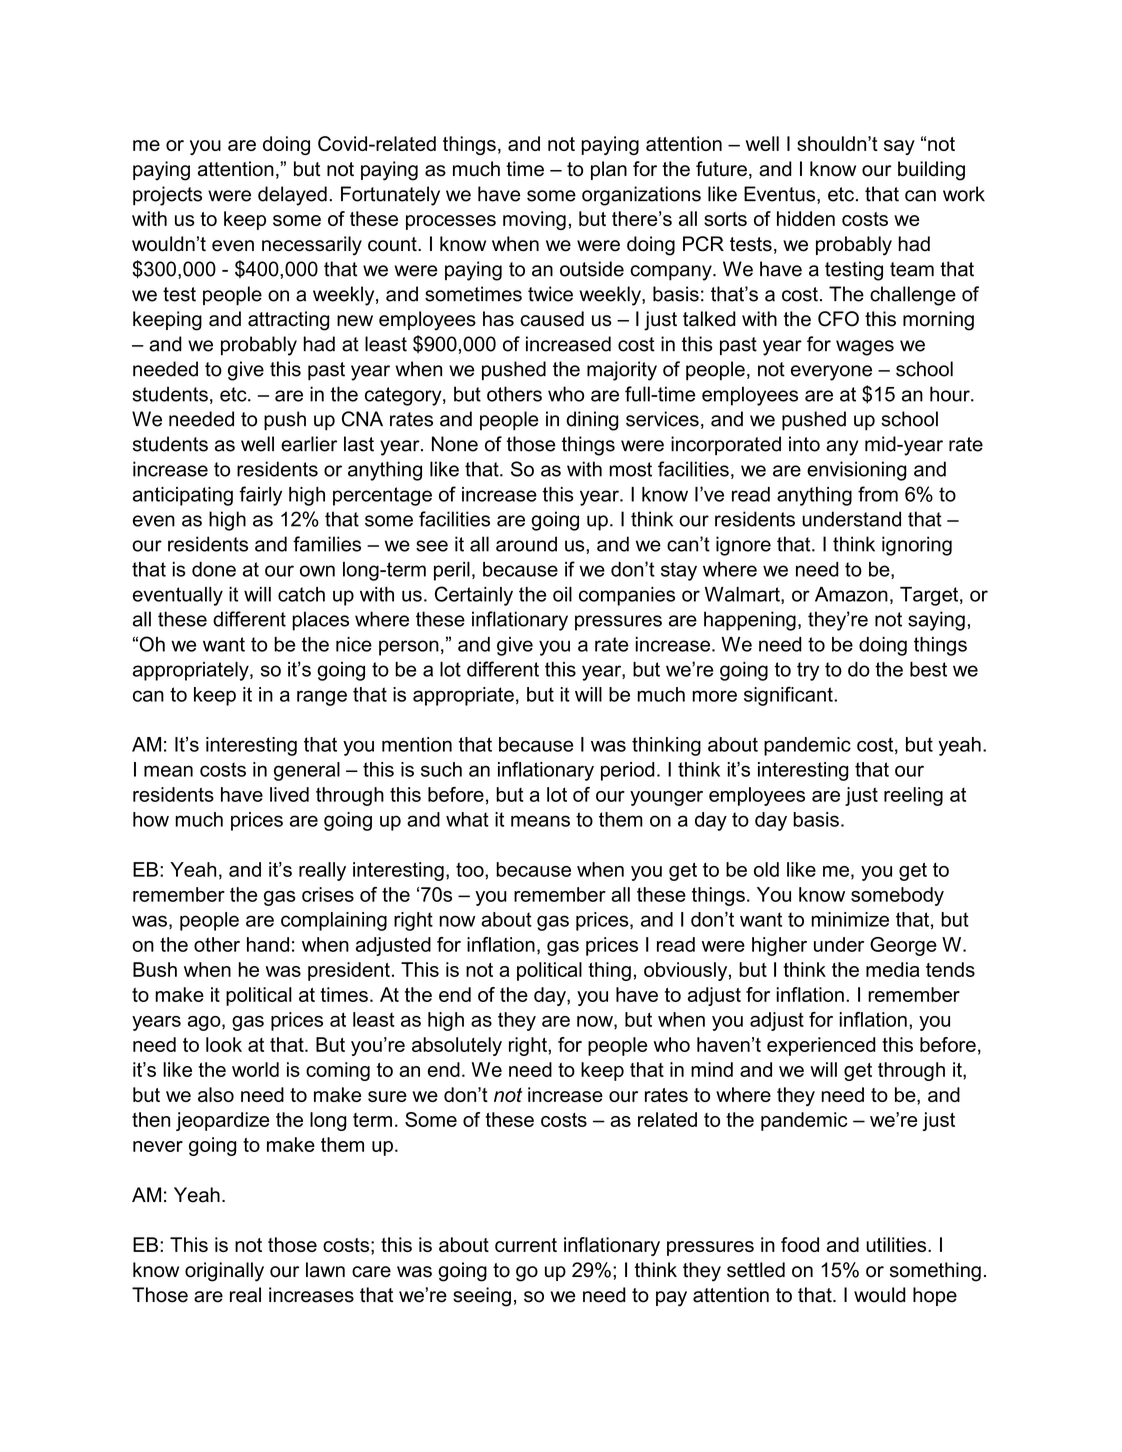 The height and width of the screenshot is (1452, 1122). What do you see at coordinates (526, 1245) in the screenshot?
I see `current` at bounding box center [526, 1245].
